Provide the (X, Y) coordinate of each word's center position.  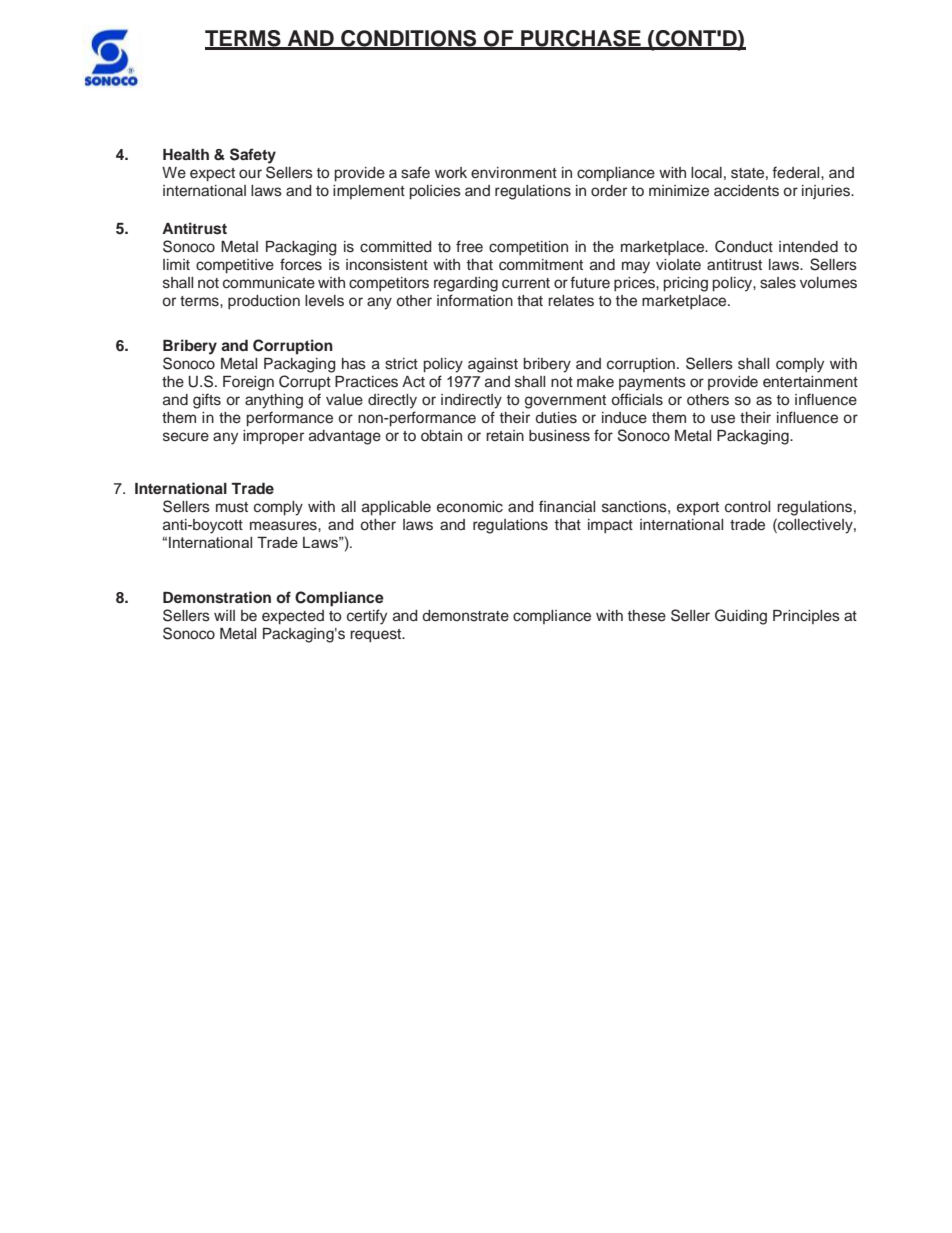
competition (528, 248)
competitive (235, 266)
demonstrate (466, 616)
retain (505, 435)
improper (273, 437)
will (224, 615)
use (723, 419)
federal (797, 172)
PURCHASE (581, 39)
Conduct (744, 246)
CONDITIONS (409, 39)
